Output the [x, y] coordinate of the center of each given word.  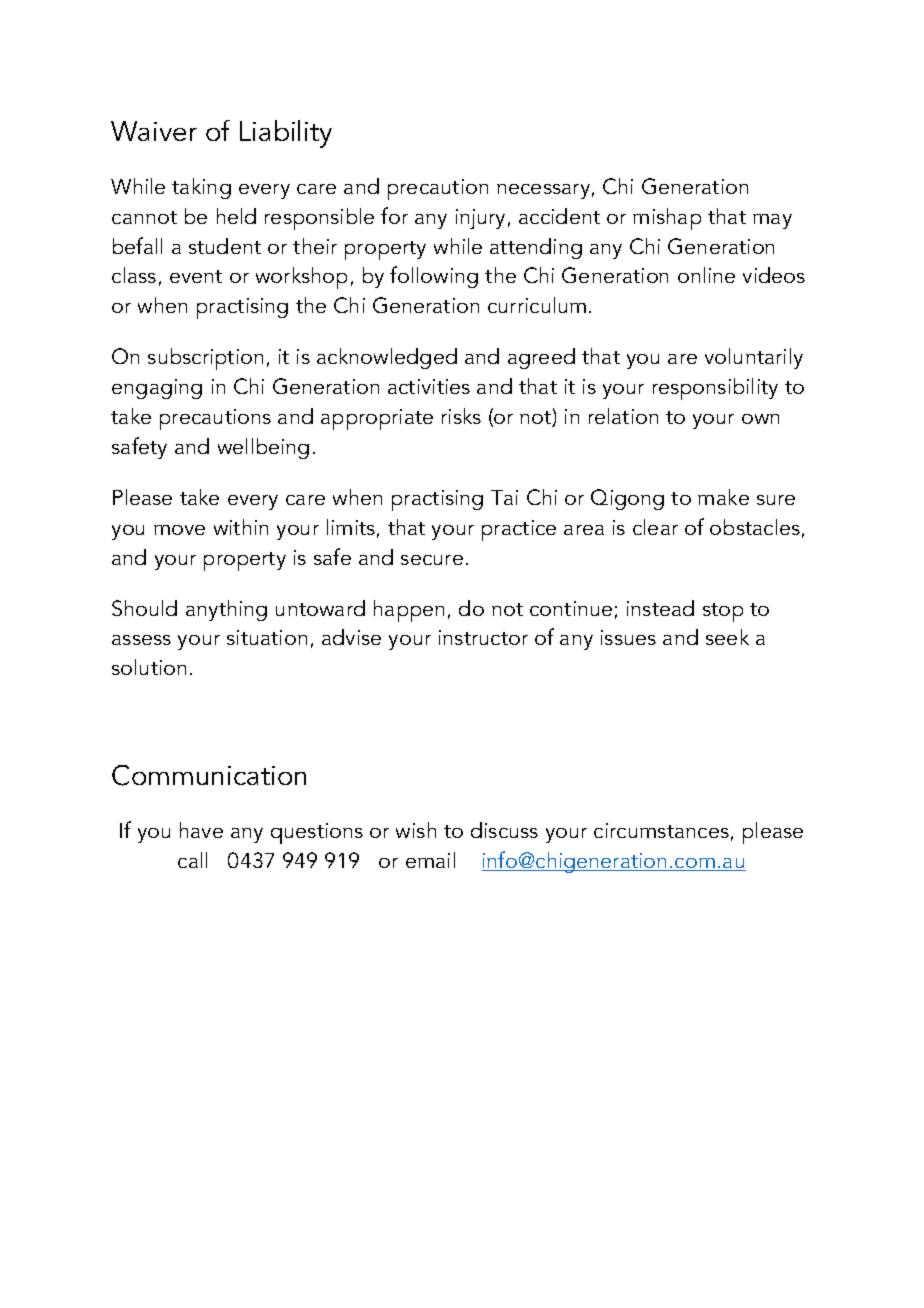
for [394, 215]
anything [226, 610]
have [201, 830]
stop [723, 612]
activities [429, 386]
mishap [667, 219]
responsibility [715, 389]
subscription [205, 359]
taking [201, 188]
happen [409, 611]
